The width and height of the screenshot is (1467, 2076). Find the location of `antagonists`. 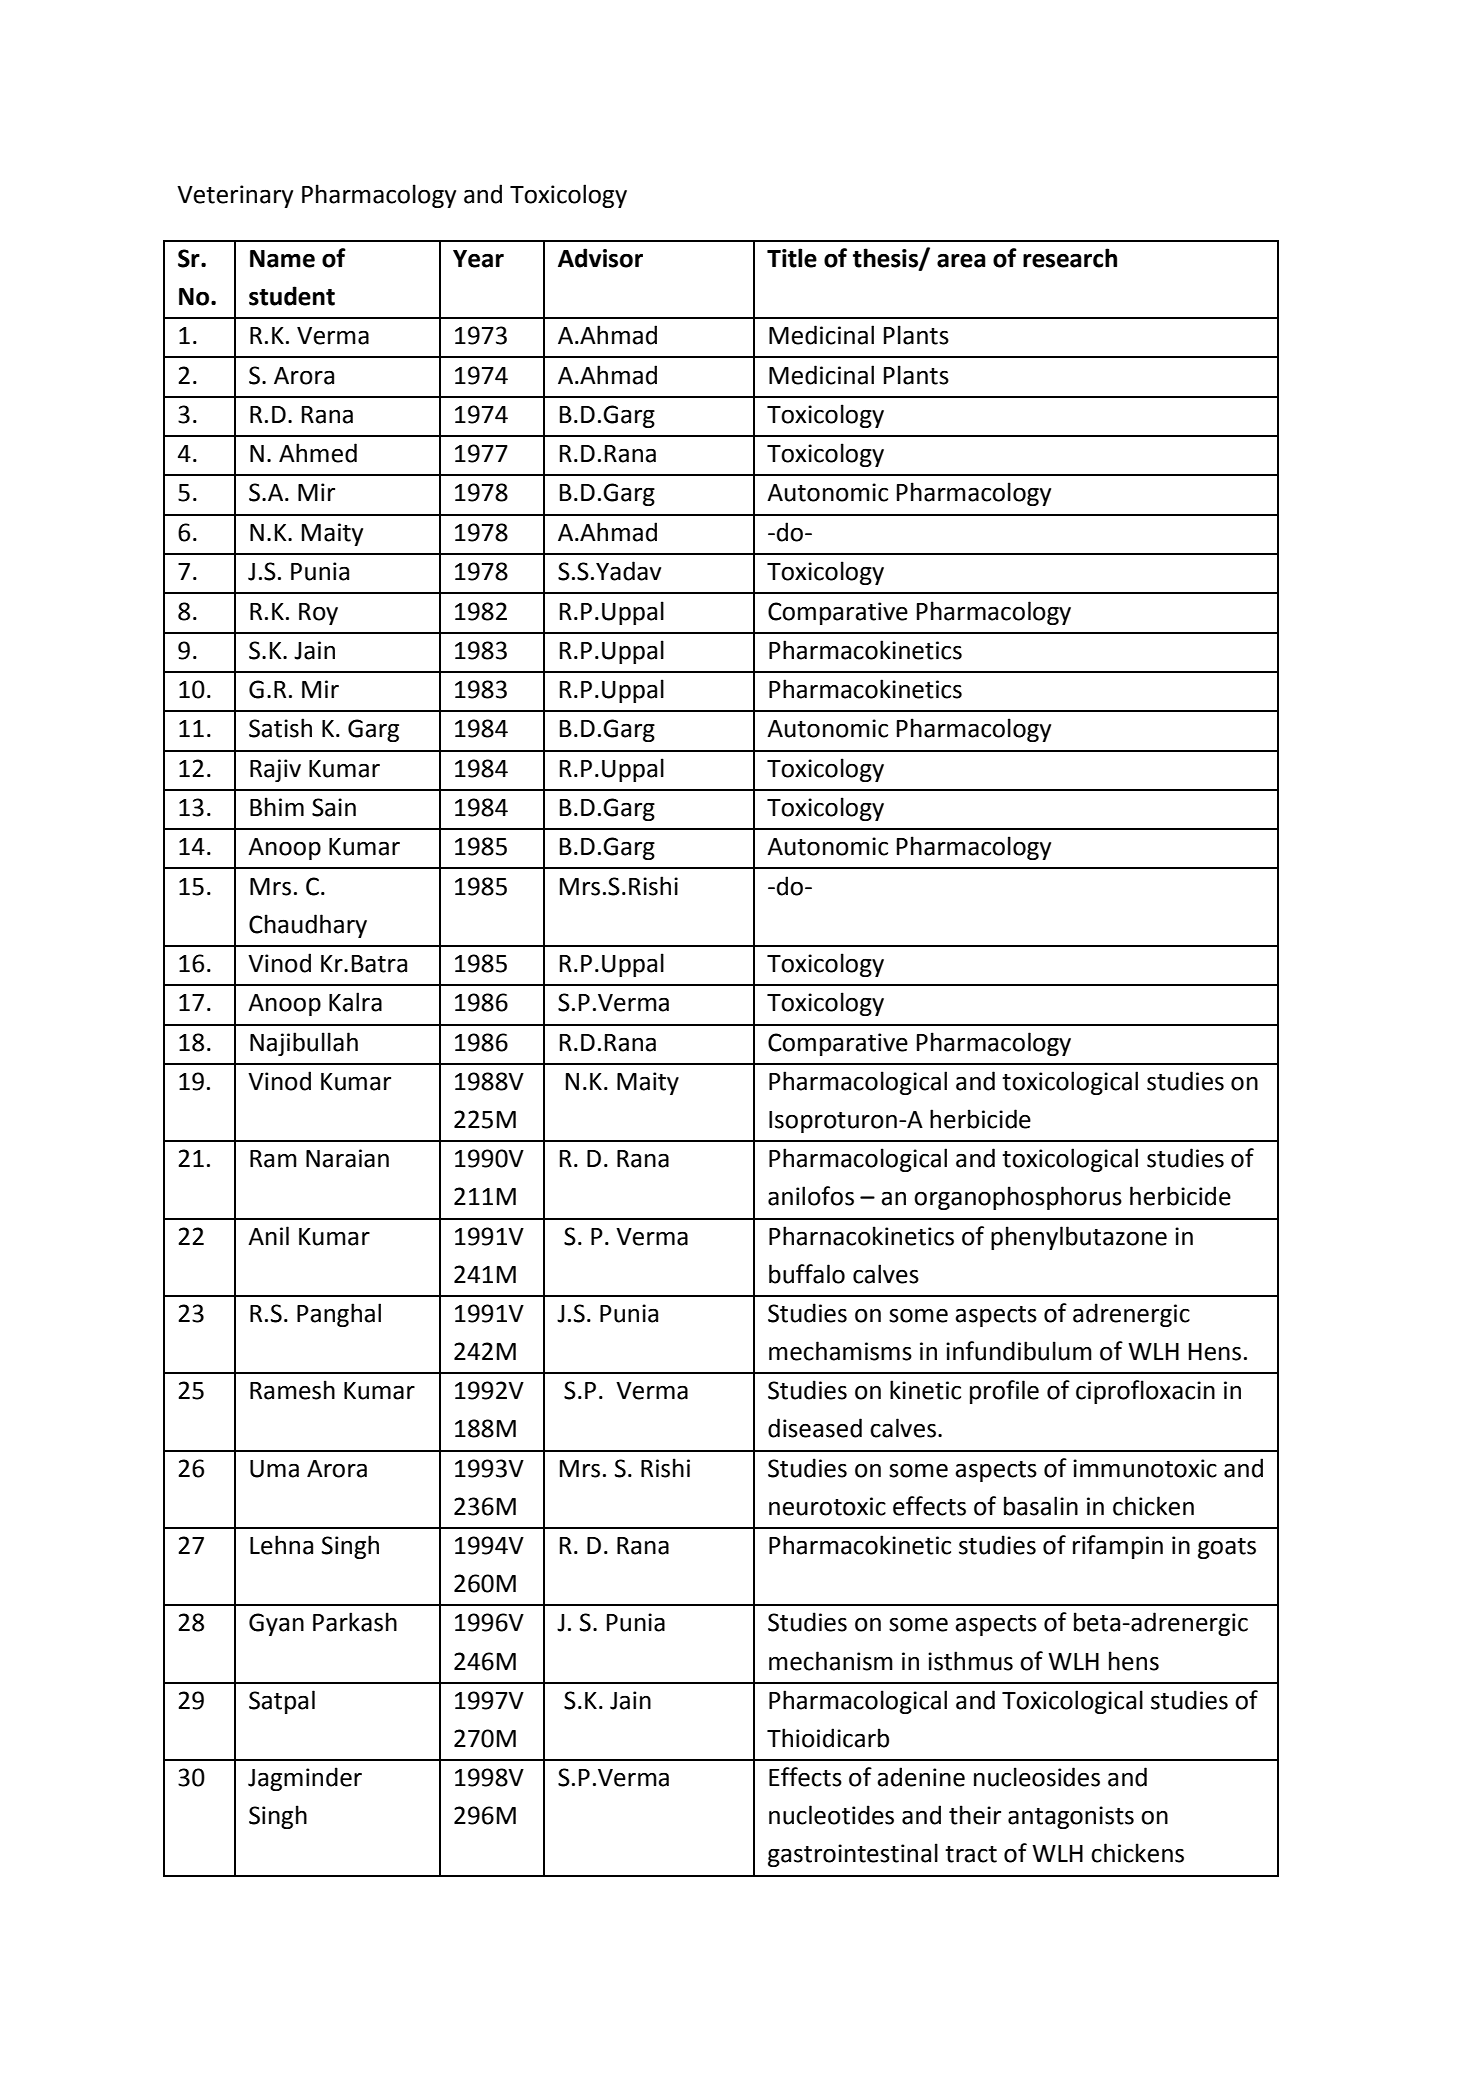

antagonists is located at coordinates (1071, 1817).
